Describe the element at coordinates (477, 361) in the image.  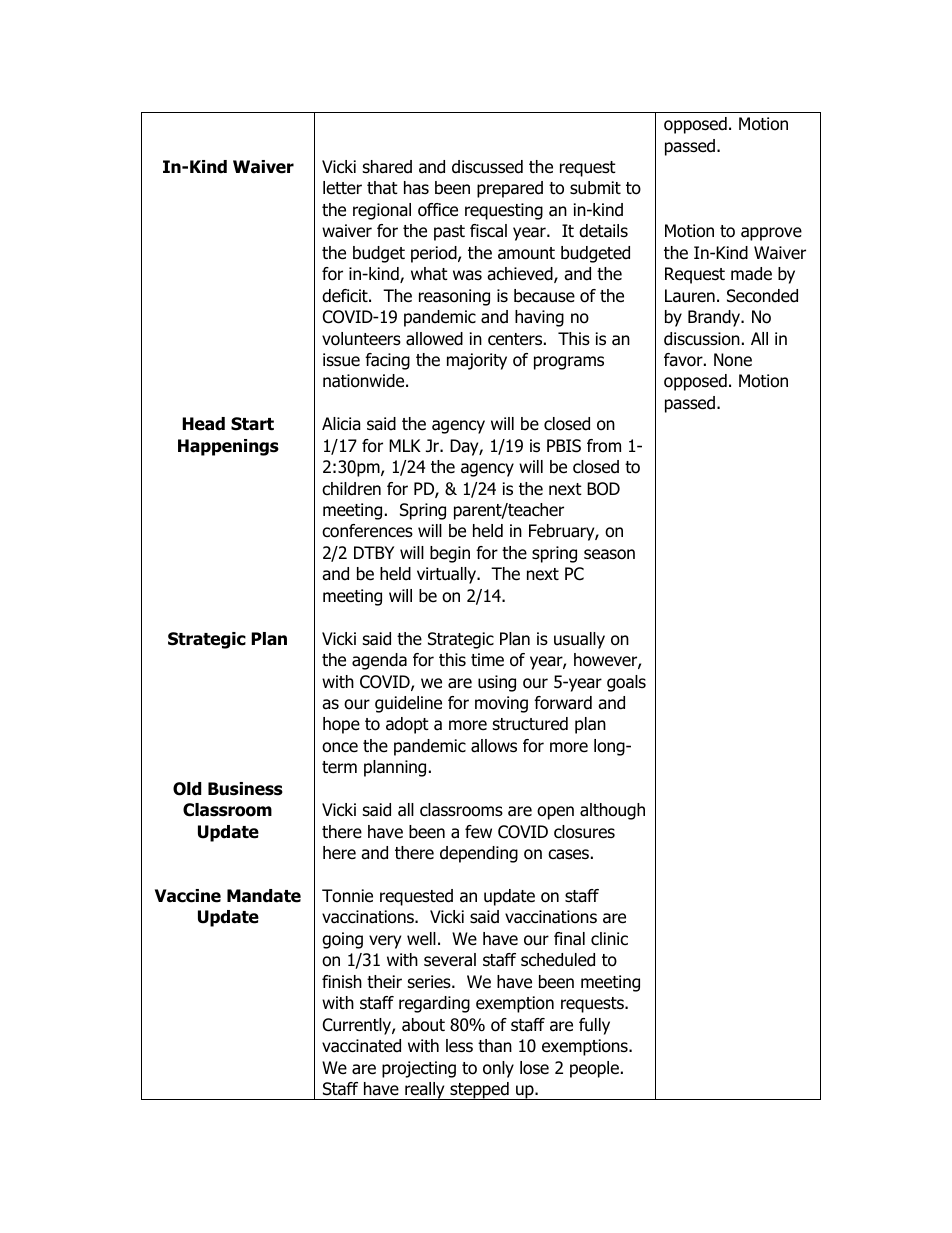
I see `majority` at that location.
